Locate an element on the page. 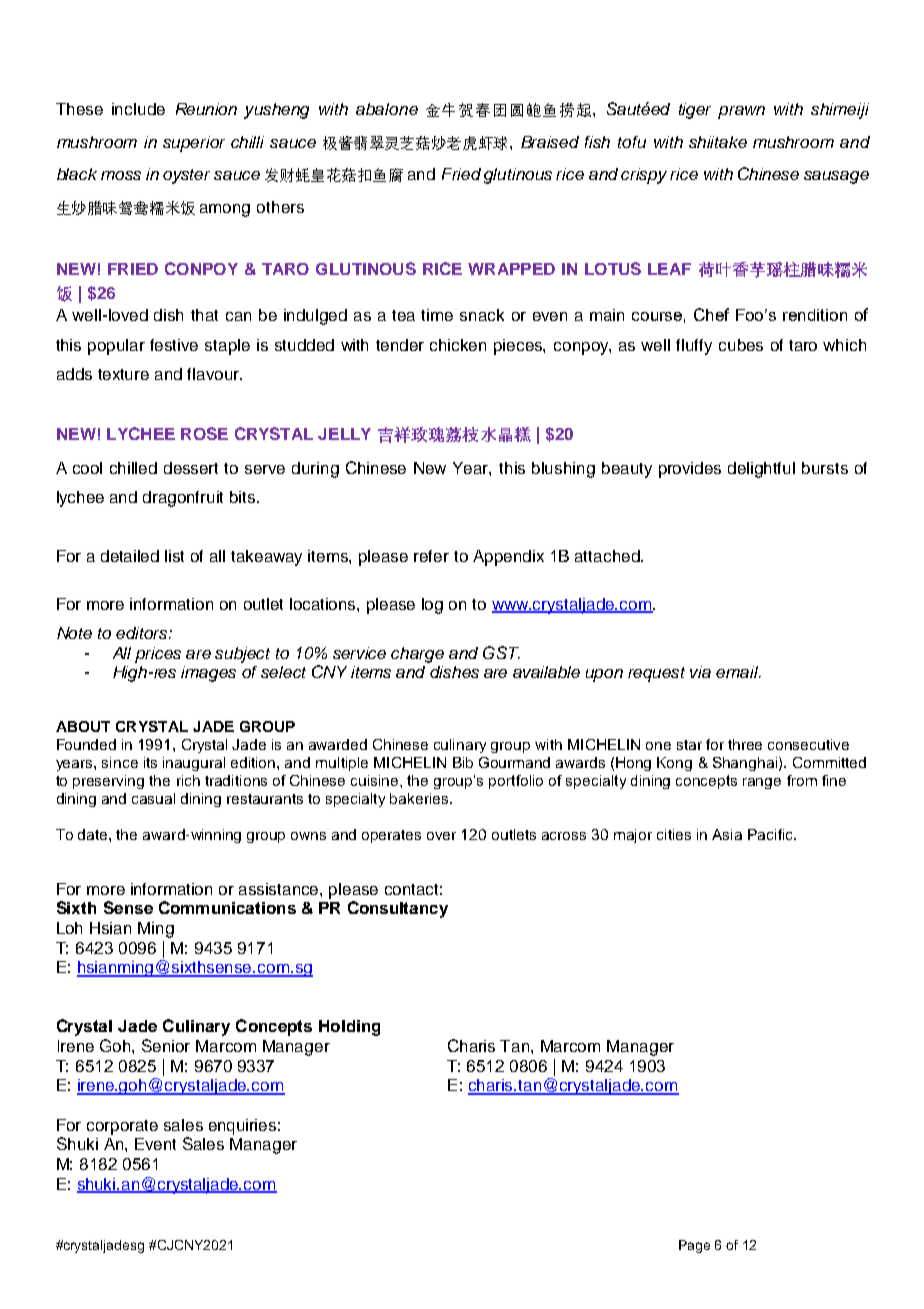  abalone is located at coordinates (387, 109).
